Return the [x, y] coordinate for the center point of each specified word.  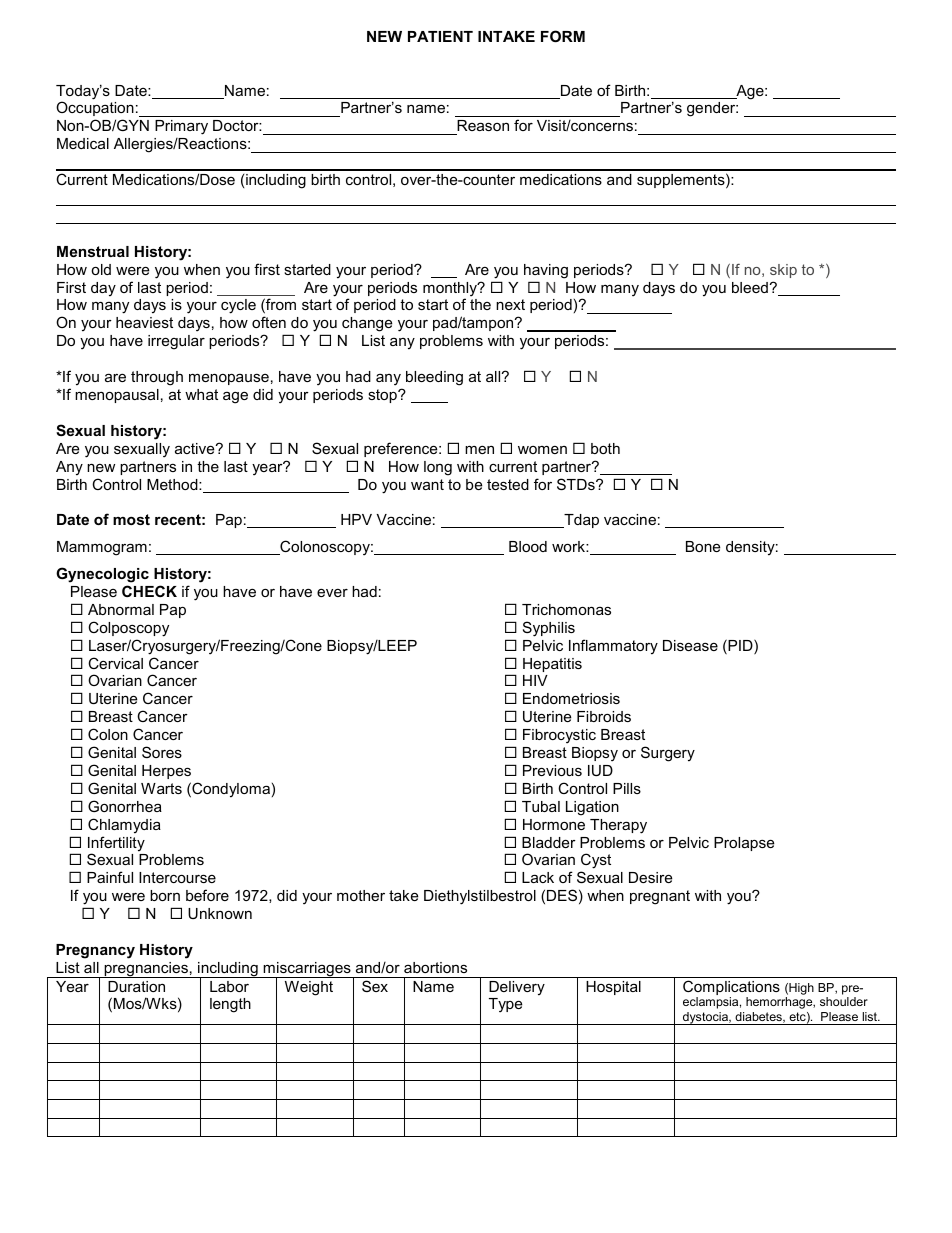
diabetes [759, 1017]
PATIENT [440, 36]
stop [383, 396]
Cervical [115, 663]
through [157, 378]
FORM [563, 36]
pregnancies [146, 970]
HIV [535, 680]
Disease [690, 645]
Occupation [95, 108]
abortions [435, 967]
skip [783, 271]
